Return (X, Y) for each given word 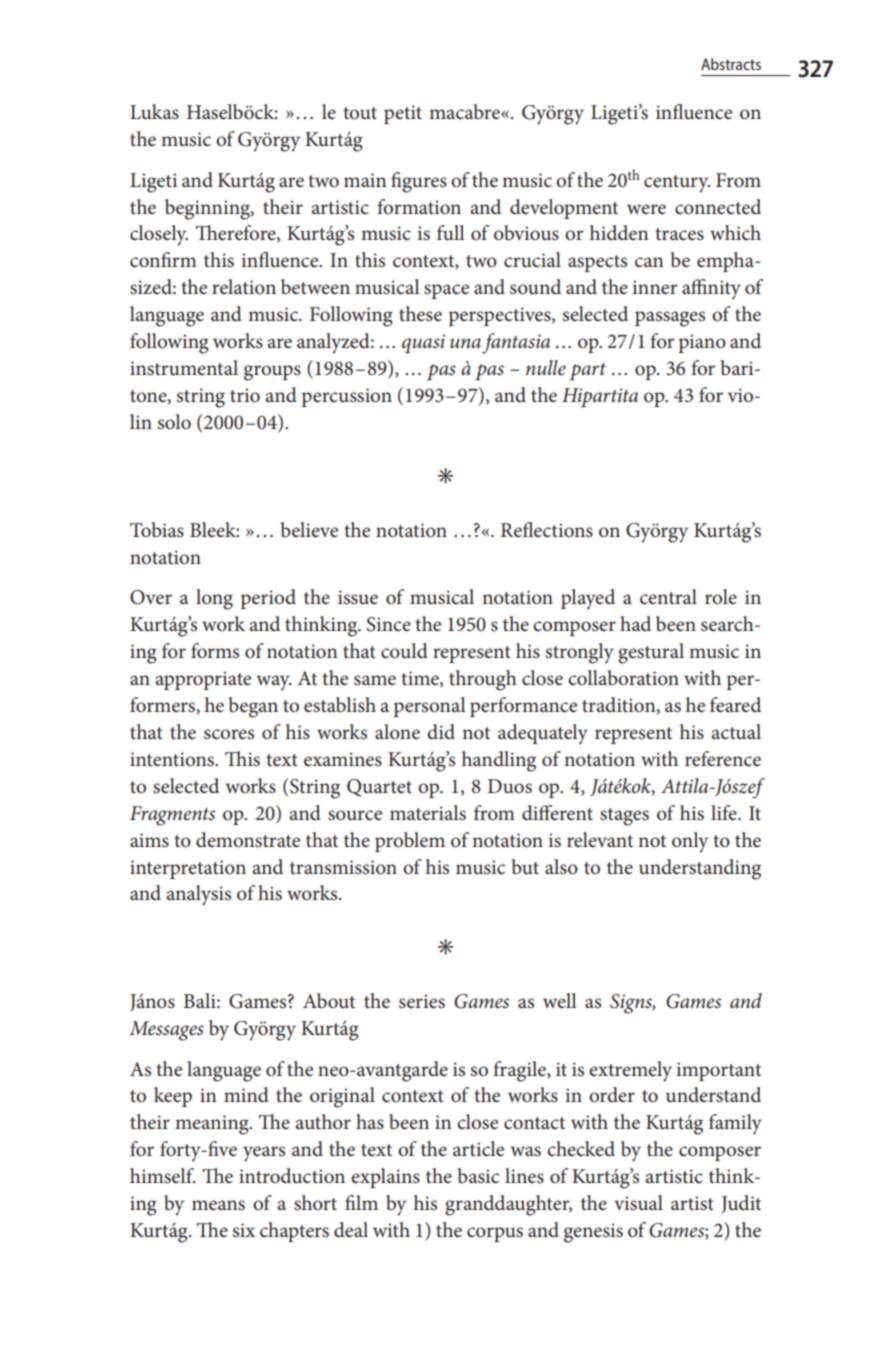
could (404, 651)
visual (638, 1203)
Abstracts (731, 64)
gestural (651, 653)
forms (215, 651)
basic (478, 1176)
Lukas (154, 112)
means (218, 1205)
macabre (465, 112)
